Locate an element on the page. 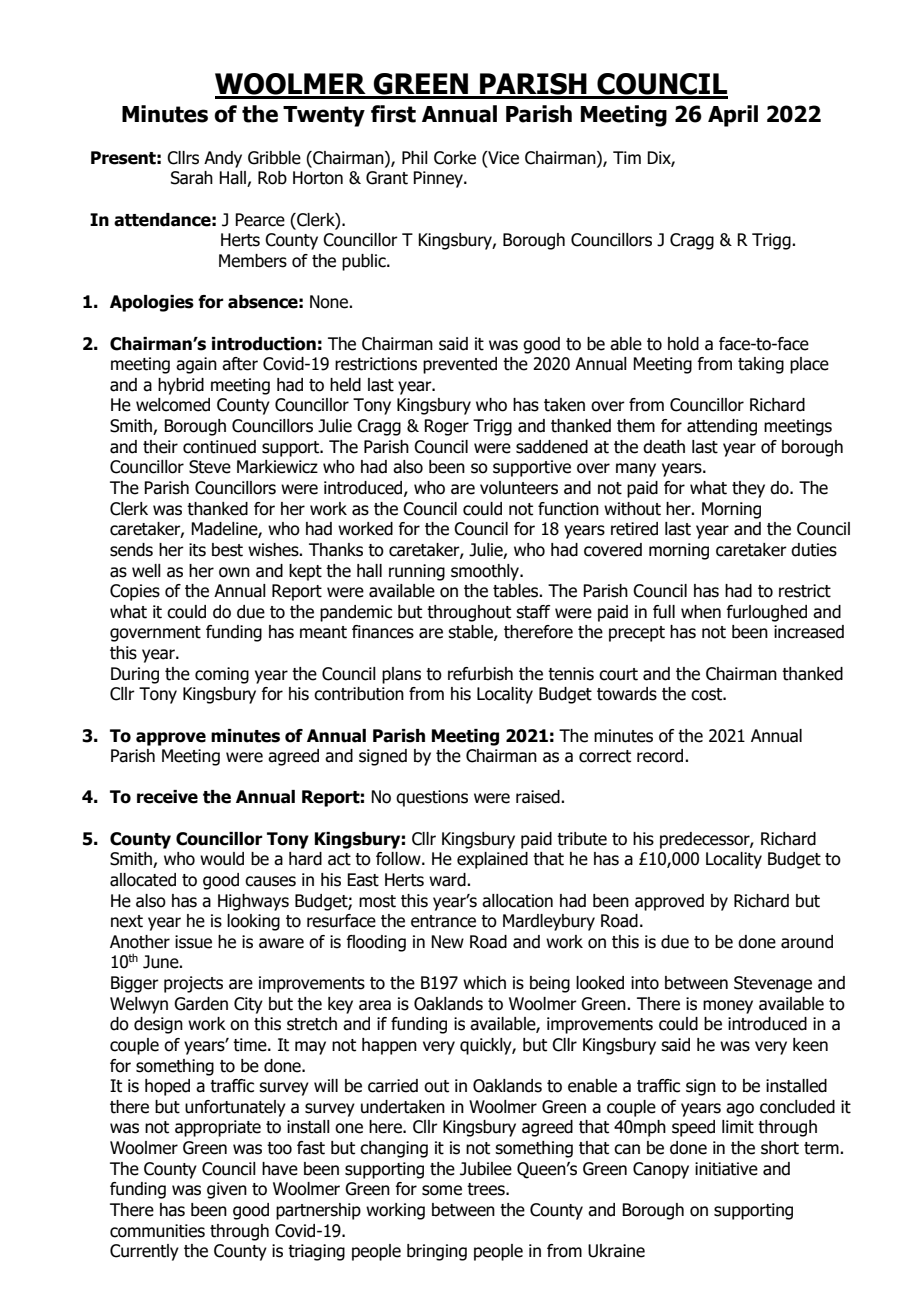 The image size is (924, 1308). April is located at coordinates (733, 116).
